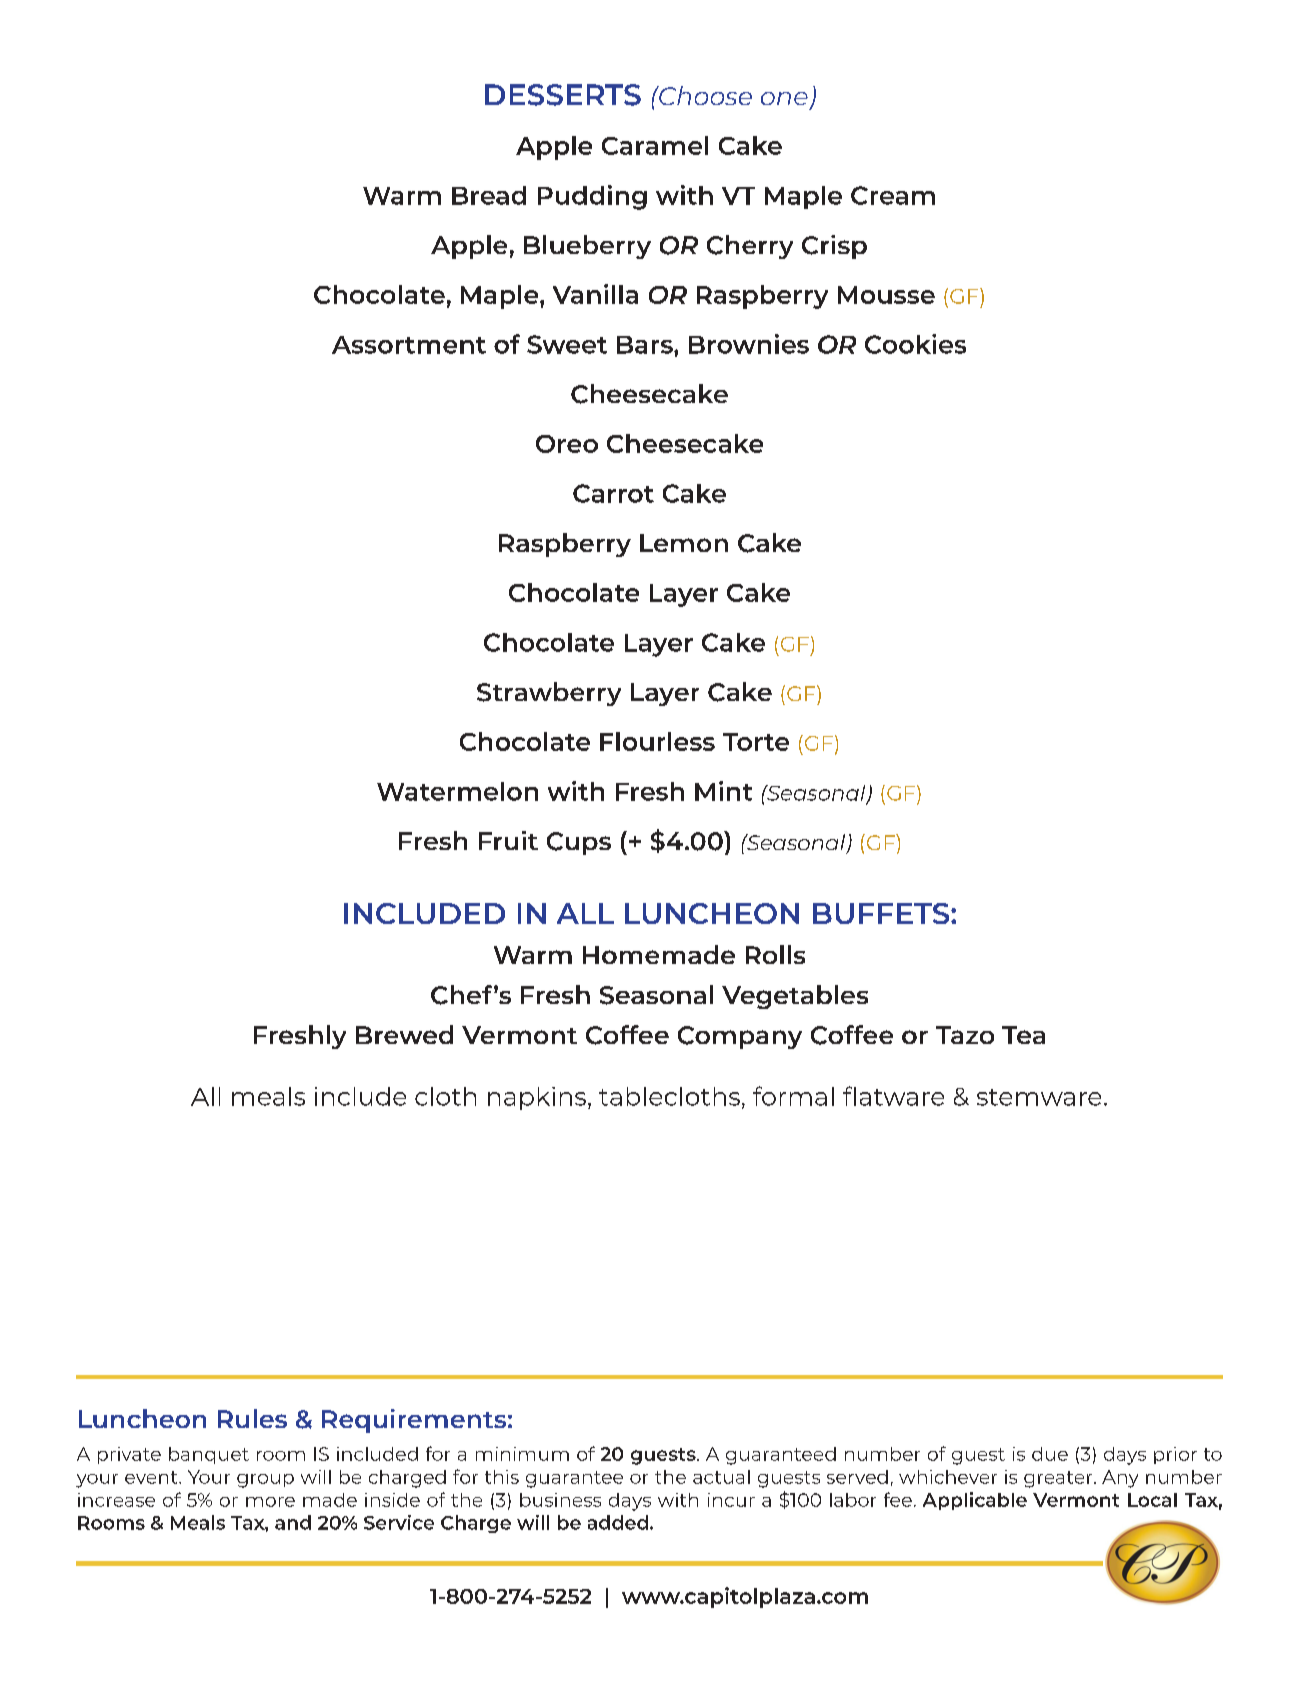 This screenshot has height=1681, width=1299. I want to click on Bread, so click(489, 195).
